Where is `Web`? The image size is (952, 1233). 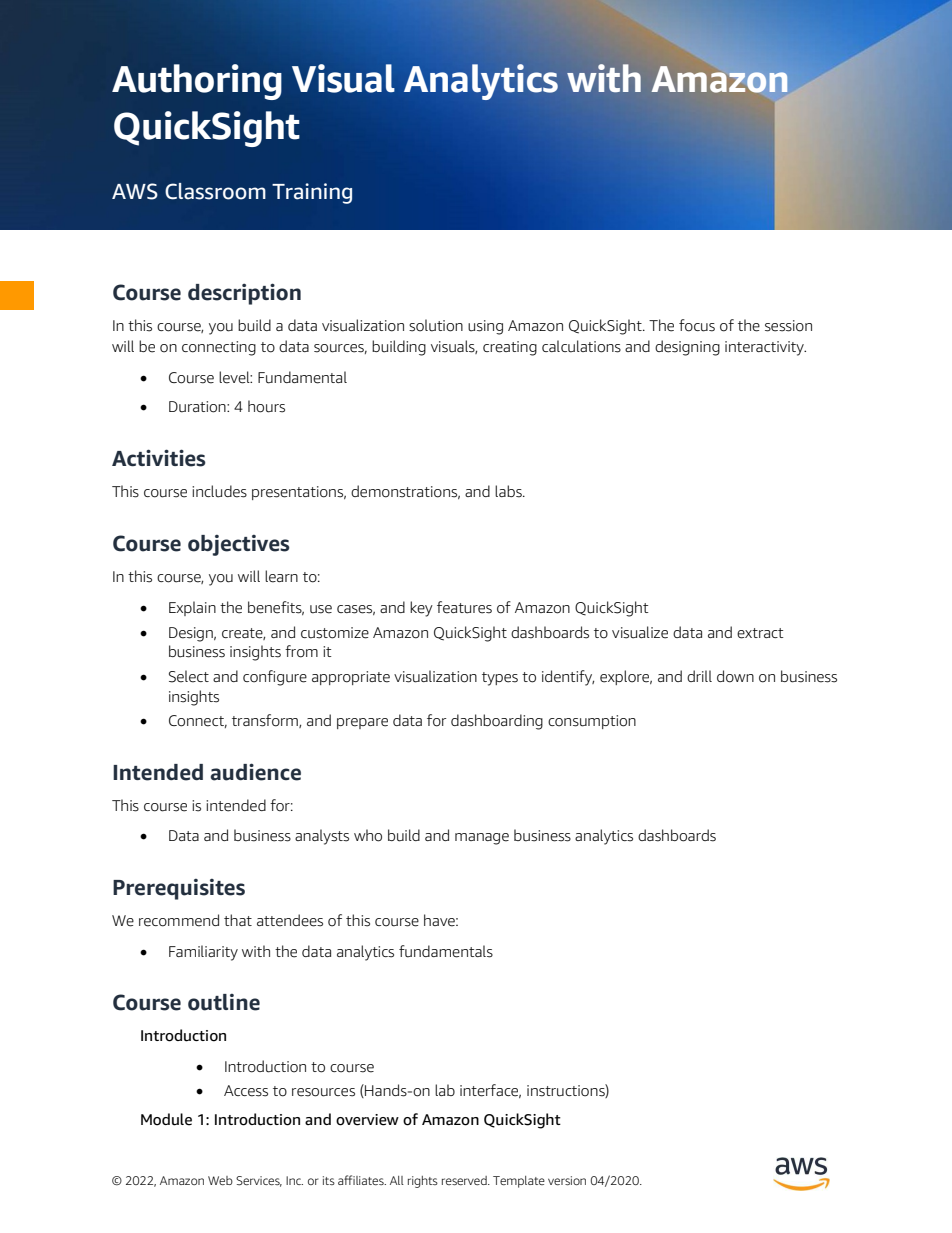 Web is located at coordinates (220, 1180).
